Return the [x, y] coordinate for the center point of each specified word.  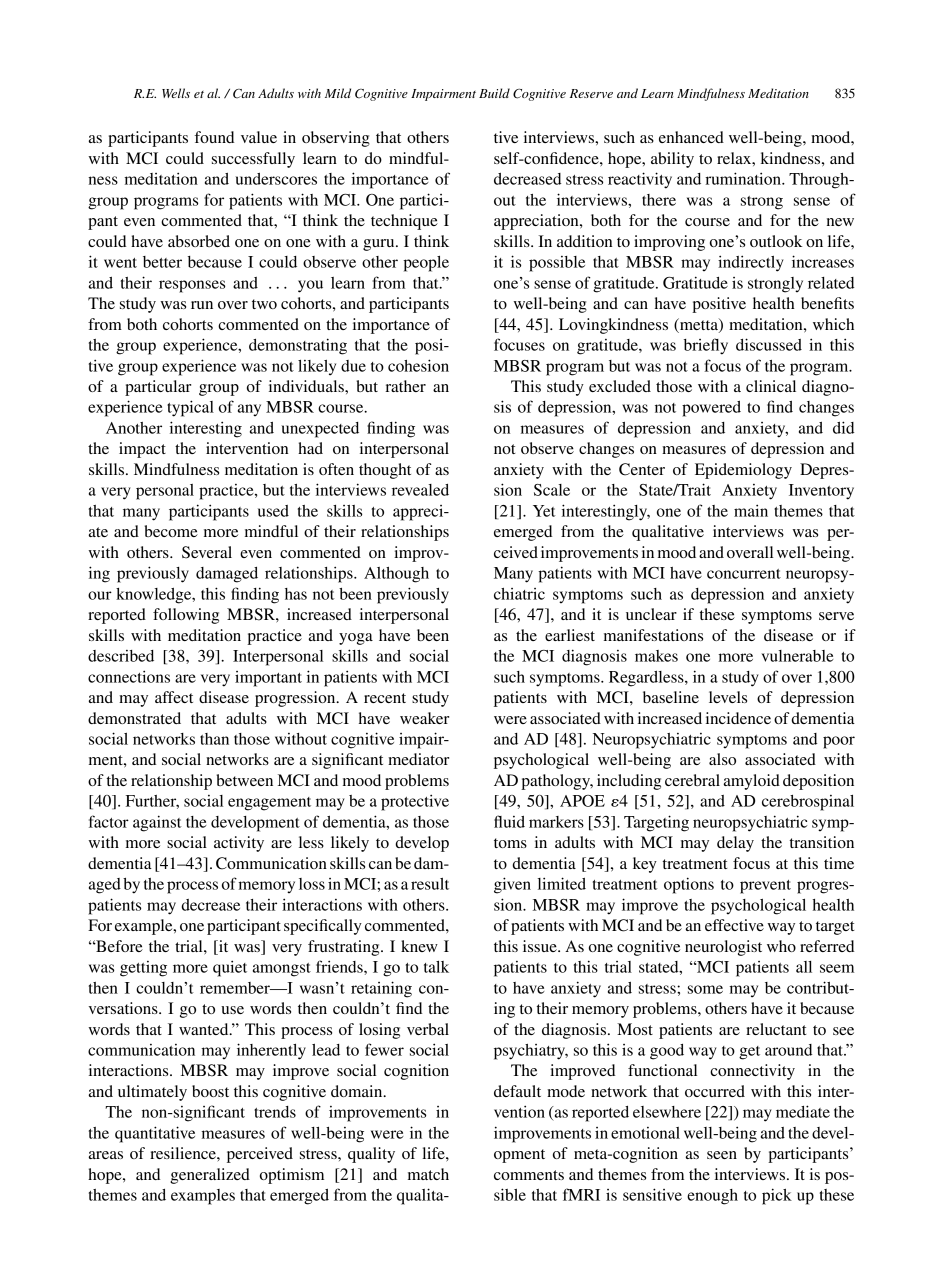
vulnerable [797, 656]
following [186, 616]
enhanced [691, 137]
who [781, 946]
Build [494, 93]
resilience [184, 1153]
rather [405, 386]
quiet [230, 968]
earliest [570, 635]
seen [722, 1155]
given [512, 885]
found [214, 137]
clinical [771, 386]
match [428, 1174]
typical [190, 408]
